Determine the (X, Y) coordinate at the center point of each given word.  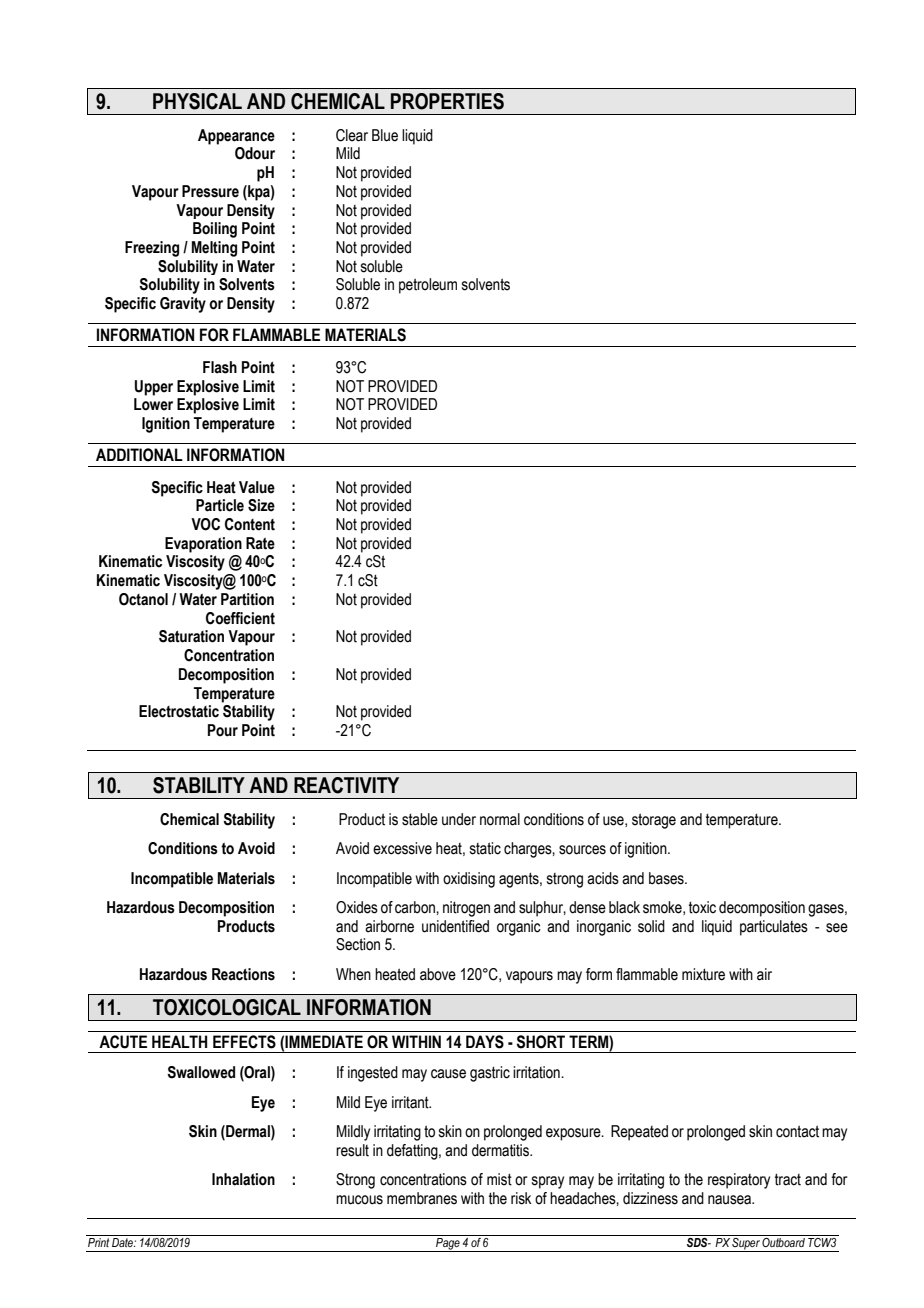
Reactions (243, 974)
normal (500, 819)
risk (521, 1198)
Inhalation (243, 1179)
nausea (731, 1200)
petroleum (428, 286)
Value (257, 487)
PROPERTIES (447, 101)
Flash (220, 367)
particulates (774, 928)
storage (654, 821)
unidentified (455, 926)
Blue (385, 135)
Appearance (236, 137)
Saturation (191, 636)
